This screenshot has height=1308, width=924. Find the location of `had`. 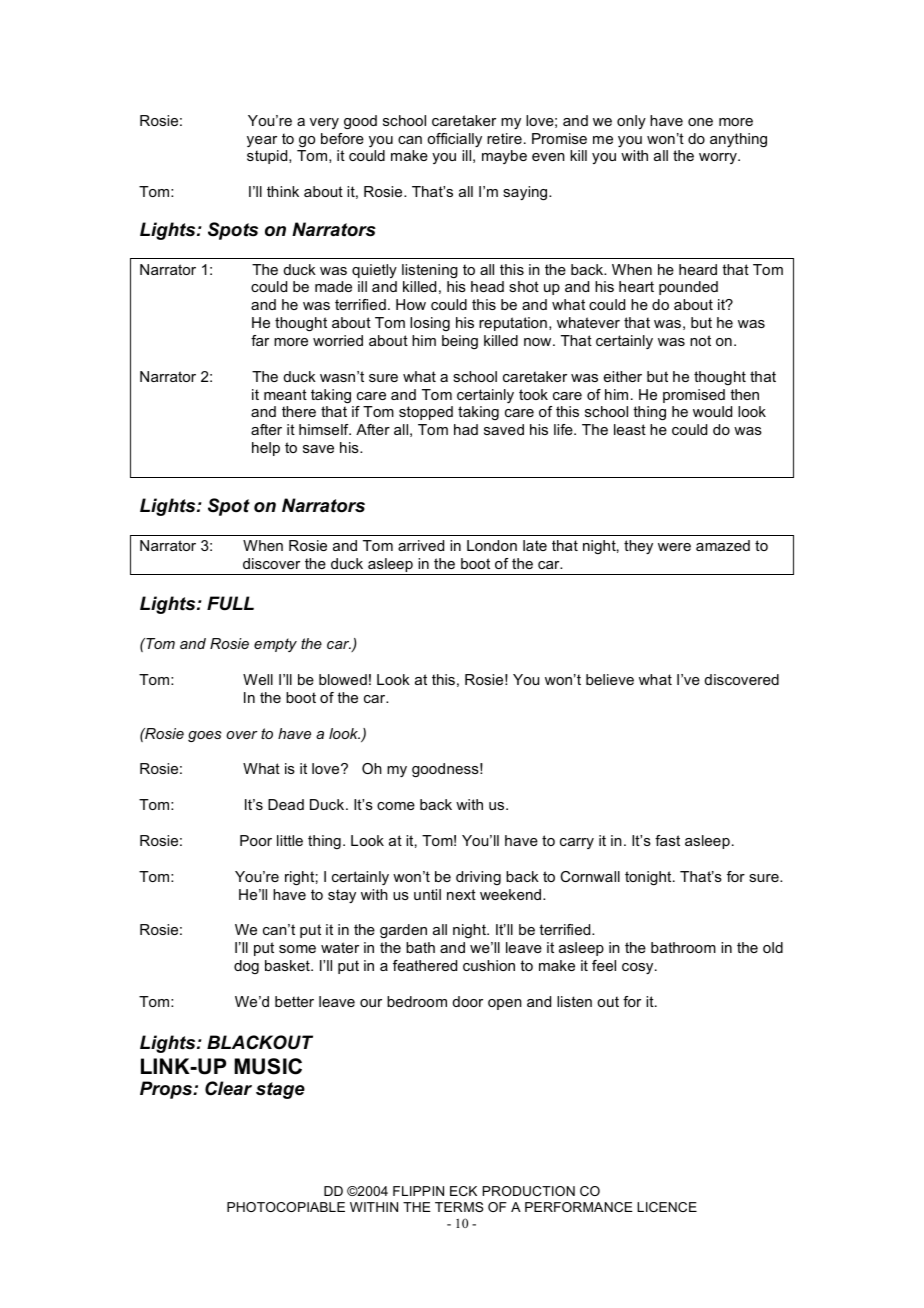

had is located at coordinates (466, 429).
